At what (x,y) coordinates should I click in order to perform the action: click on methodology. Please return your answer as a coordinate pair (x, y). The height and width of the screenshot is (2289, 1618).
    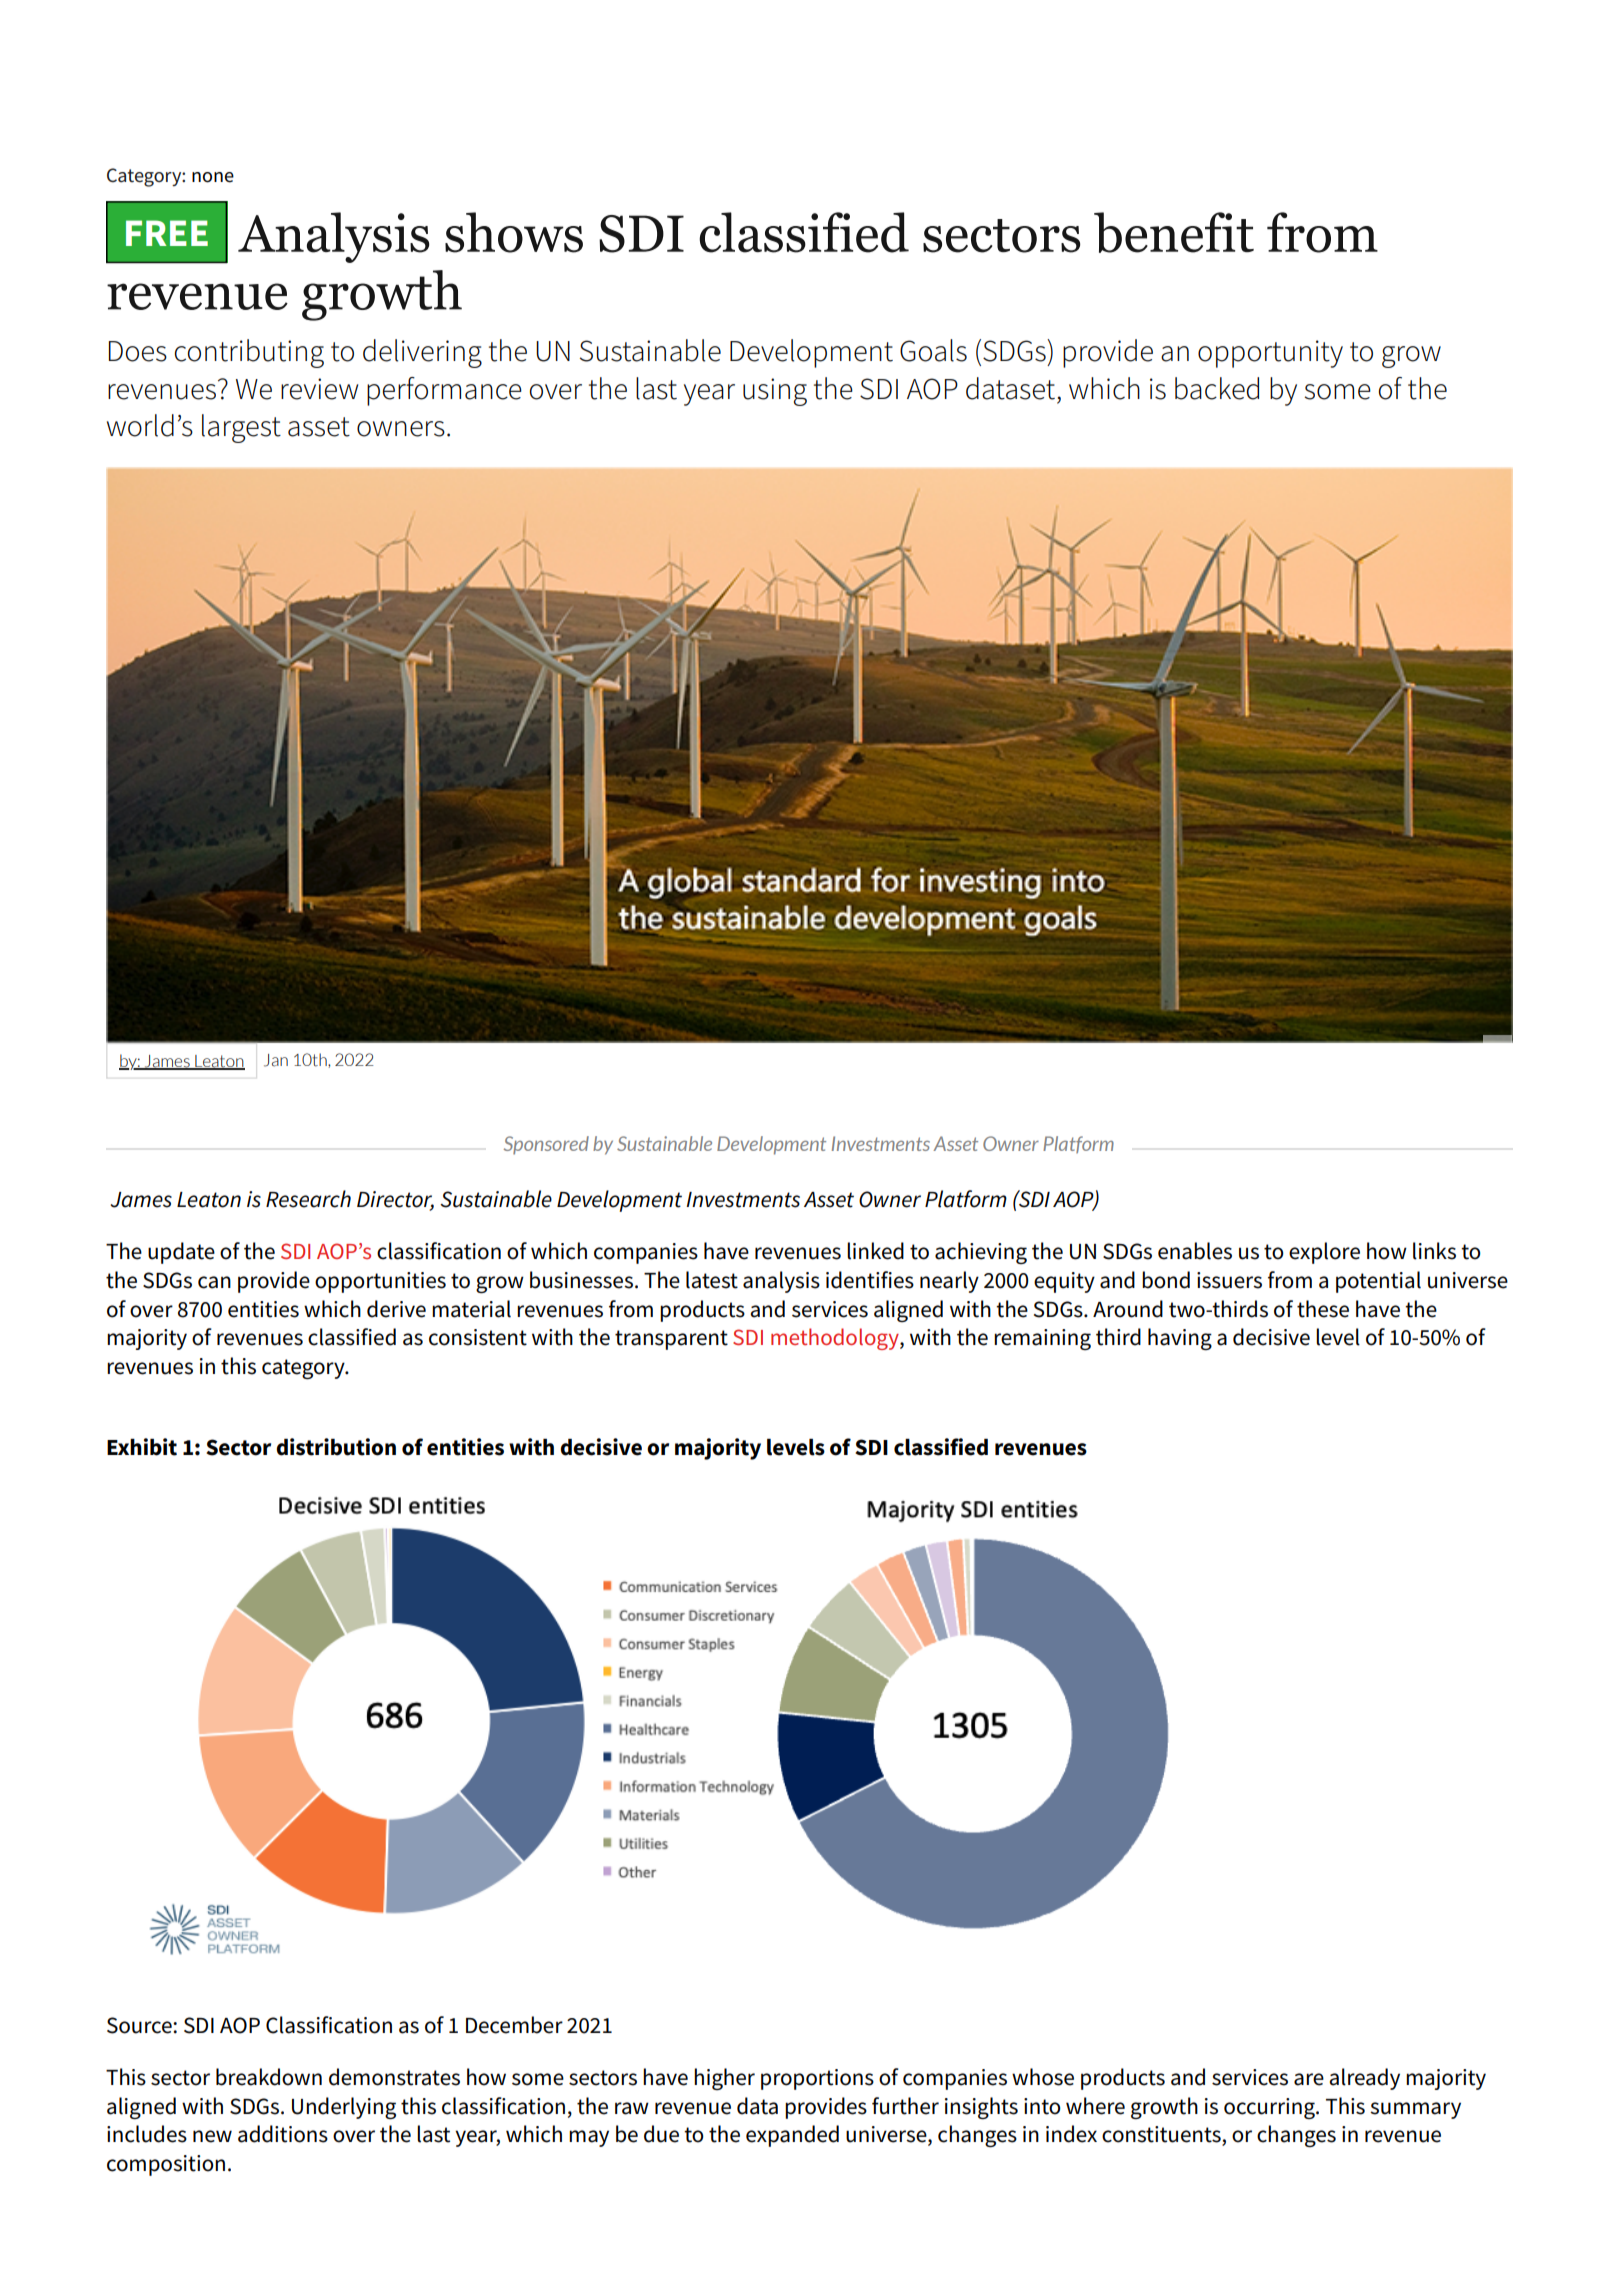
    Looking at the image, I should click on (836, 1339).
